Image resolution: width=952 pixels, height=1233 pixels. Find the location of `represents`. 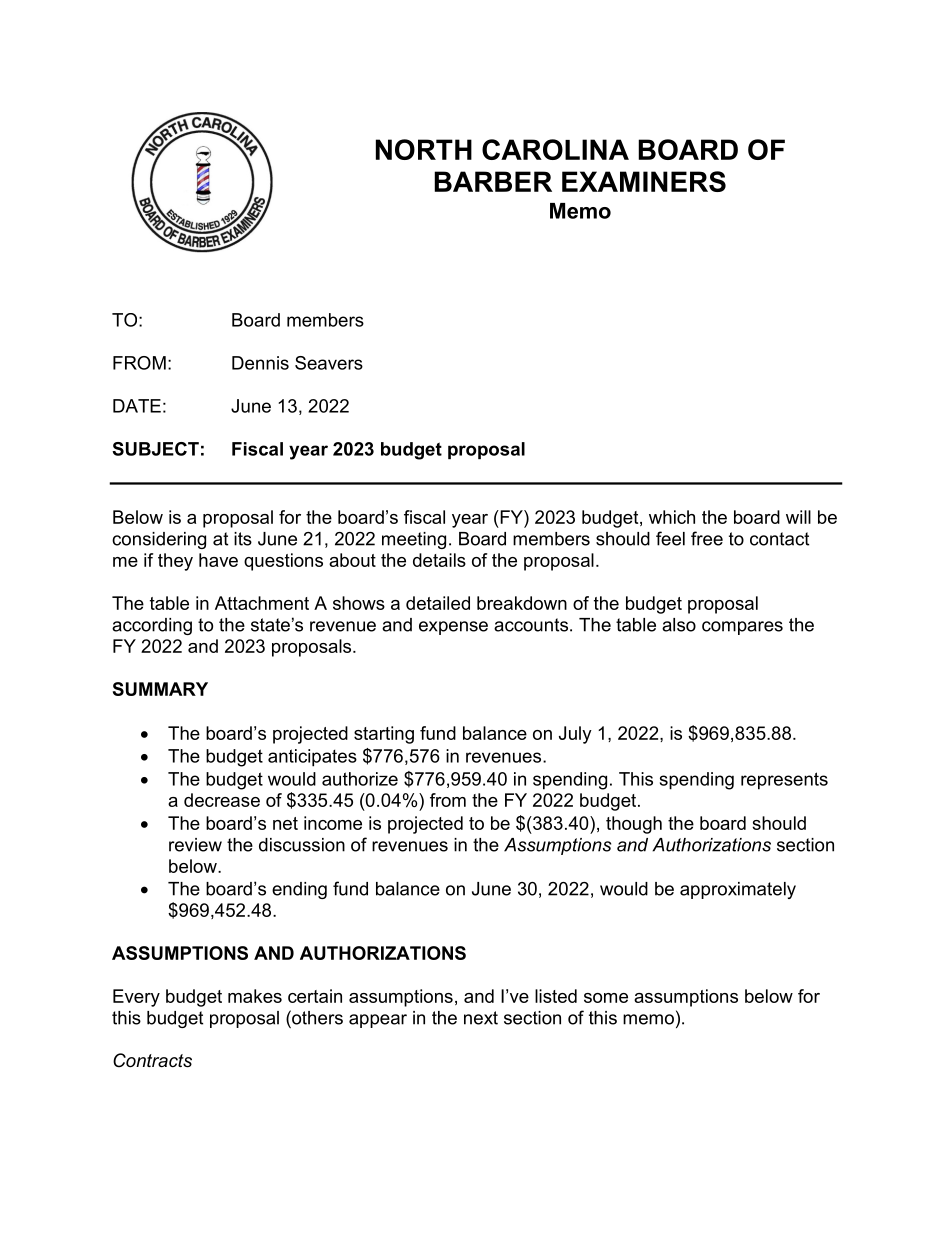

represents is located at coordinates (784, 781).
